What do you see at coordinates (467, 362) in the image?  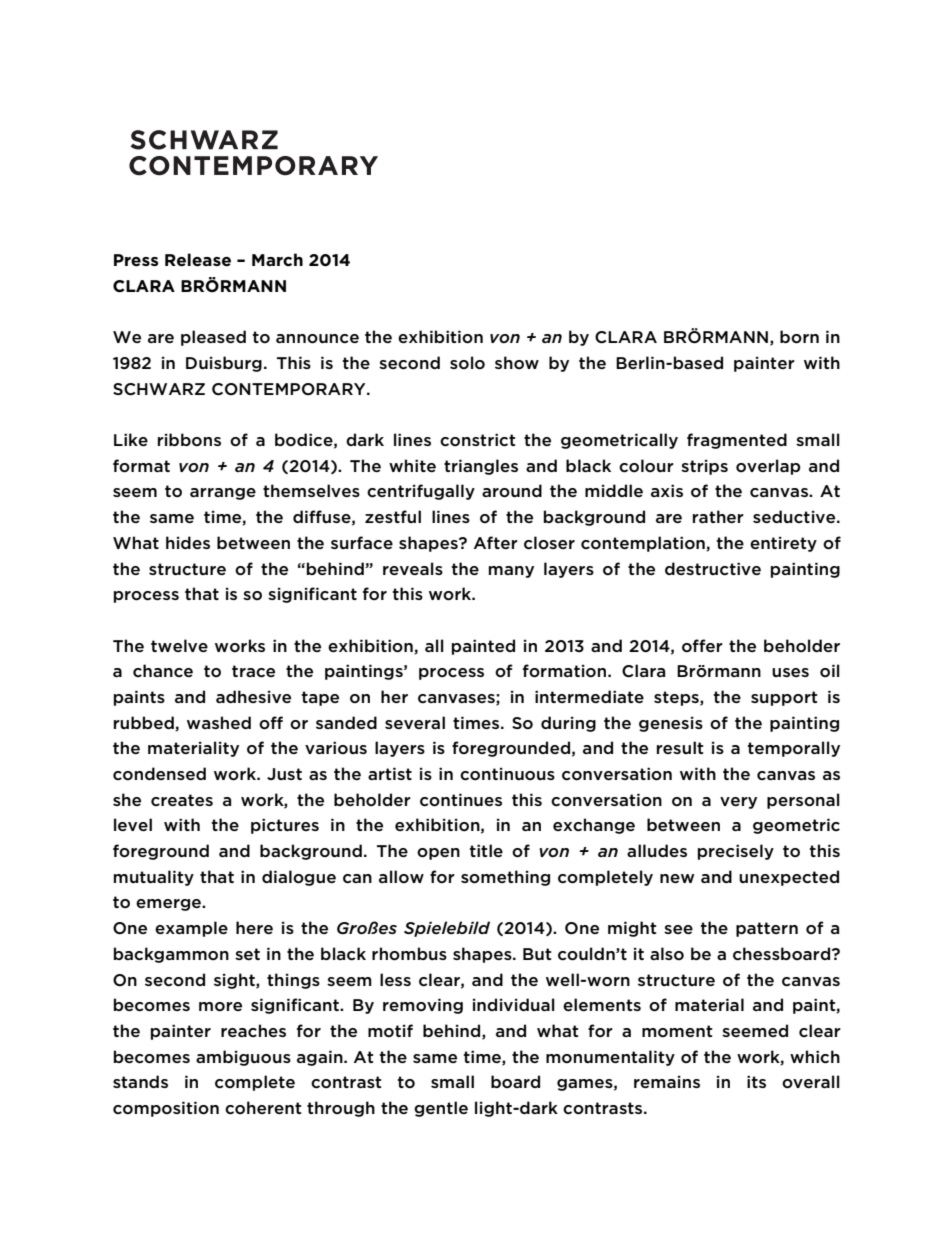 I see `solo` at bounding box center [467, 362].
